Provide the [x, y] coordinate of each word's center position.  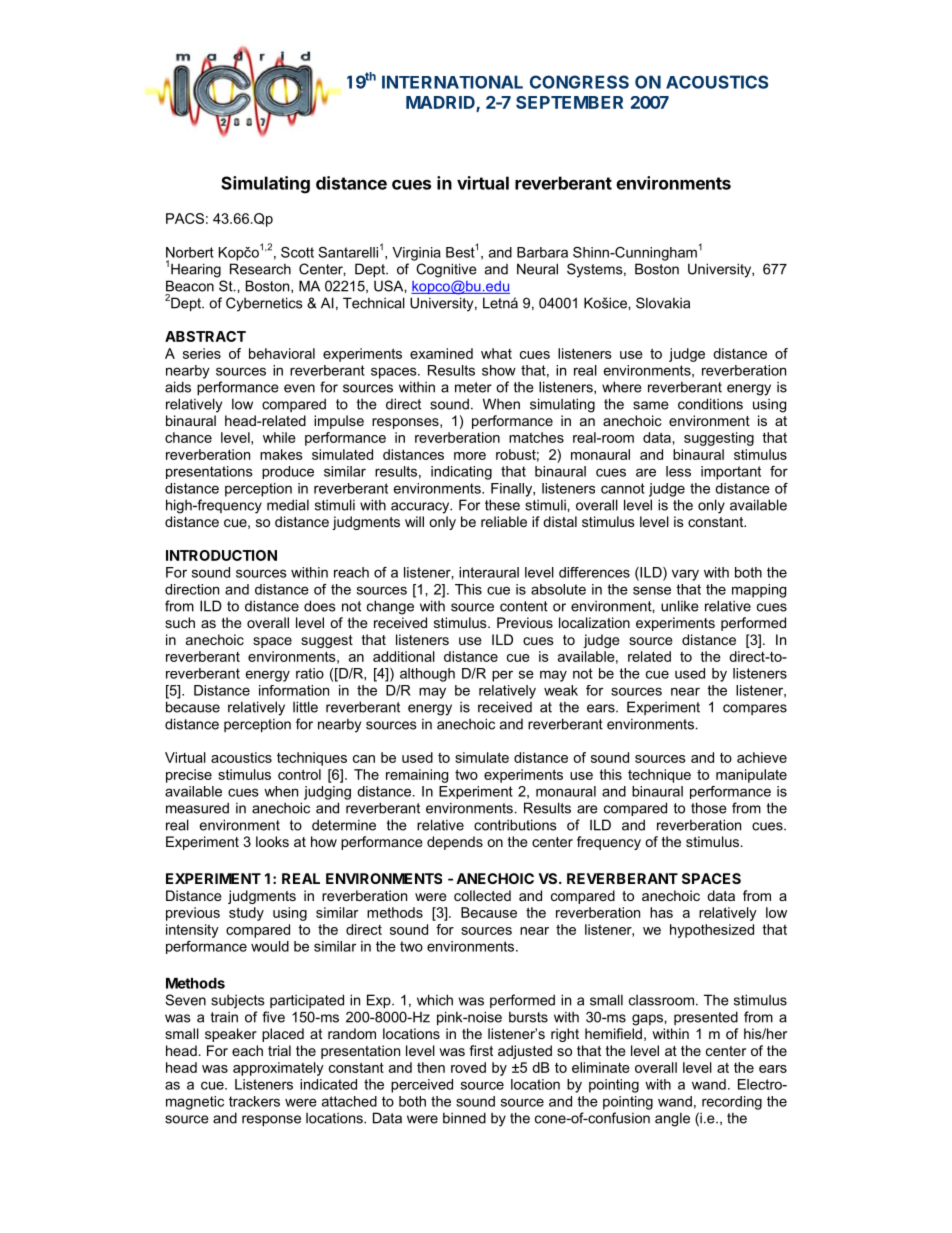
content [524, 606]
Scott [297, 252]
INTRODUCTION [221, 555]
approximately [278, 1069]
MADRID [441, 103]
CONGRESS [579, 82]
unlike [680, 606]
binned [464, 1118]
